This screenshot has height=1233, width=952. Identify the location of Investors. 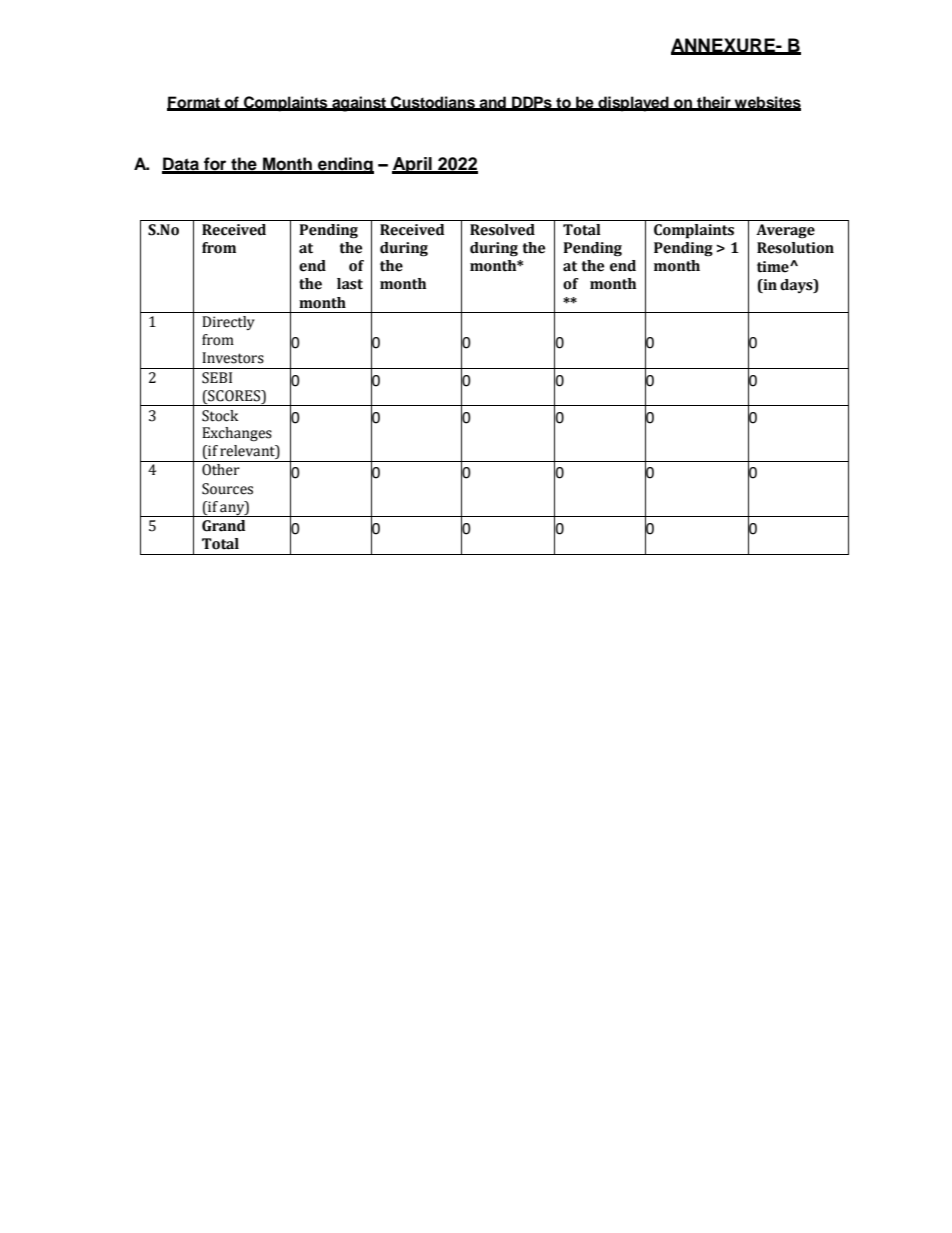
(233, 358).
